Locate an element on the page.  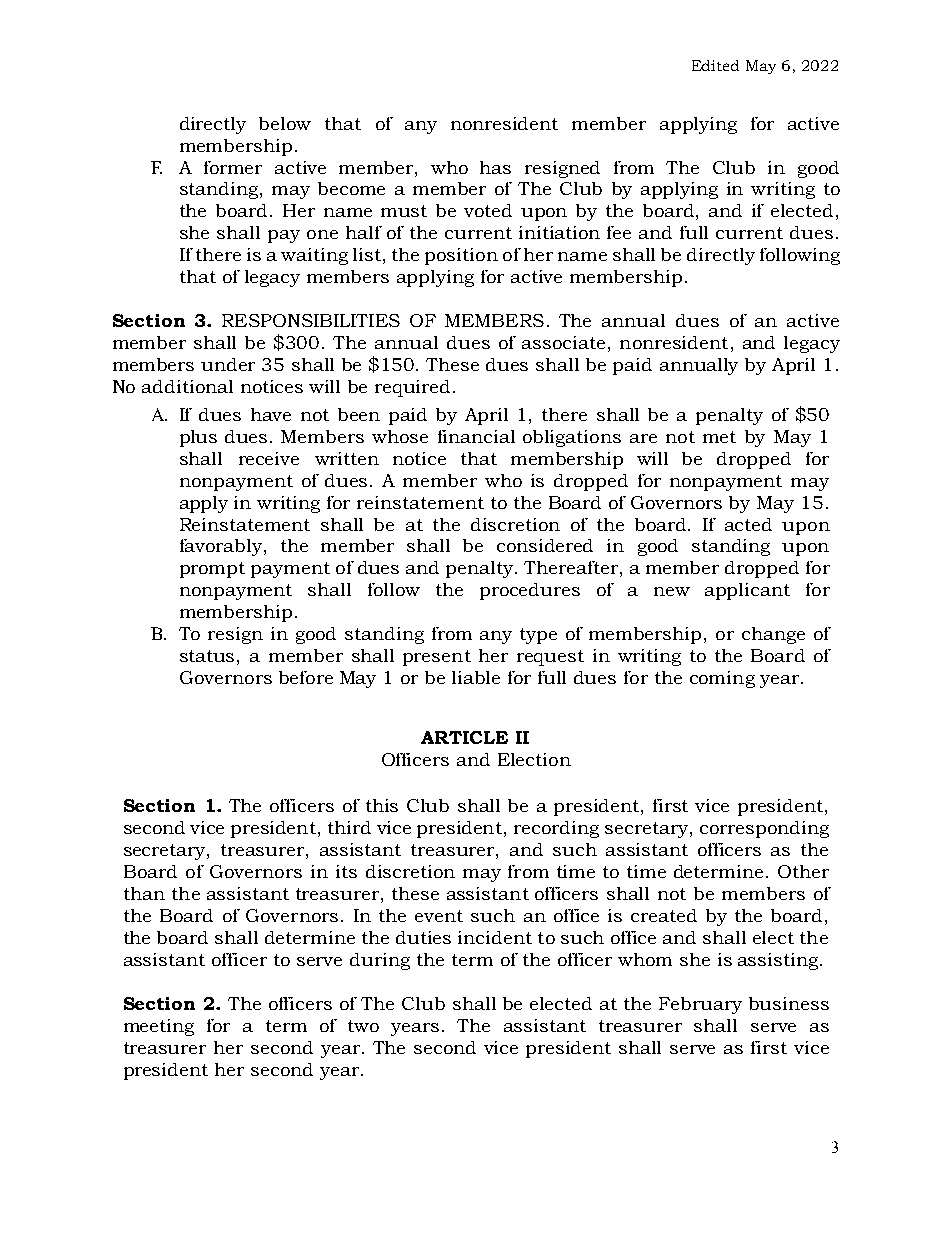
change is located at coordinates (773, 635).
